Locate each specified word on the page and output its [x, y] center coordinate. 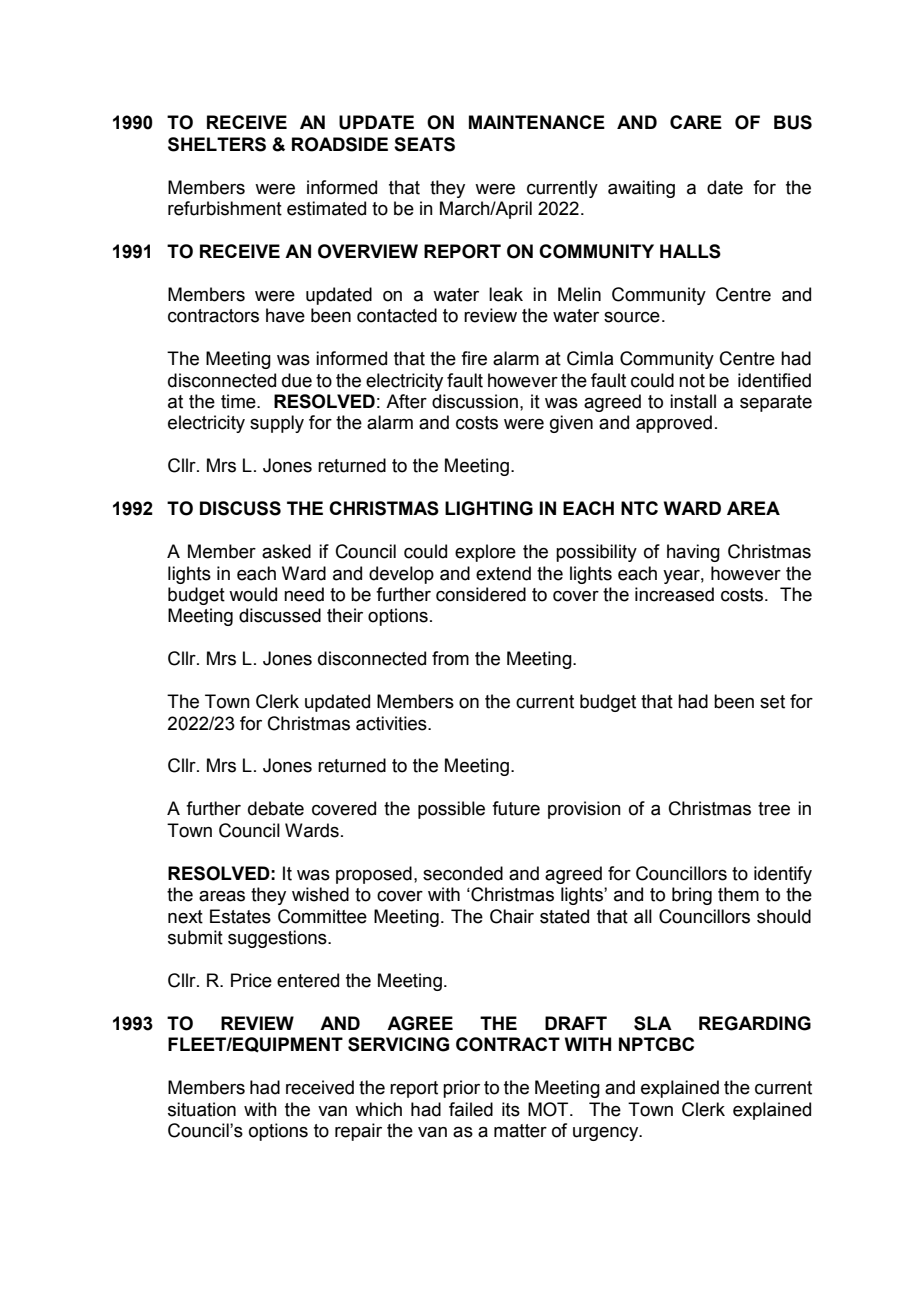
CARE [696, 122]
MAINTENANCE [537, 122]
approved [674, 424]
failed [471, 1109]
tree [774, 809]
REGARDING [755, 1023]
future [516, 808]
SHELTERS [217, 144]
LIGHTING [489, 508]
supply [277, 424]
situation [202, 1109]
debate [276, 808]
